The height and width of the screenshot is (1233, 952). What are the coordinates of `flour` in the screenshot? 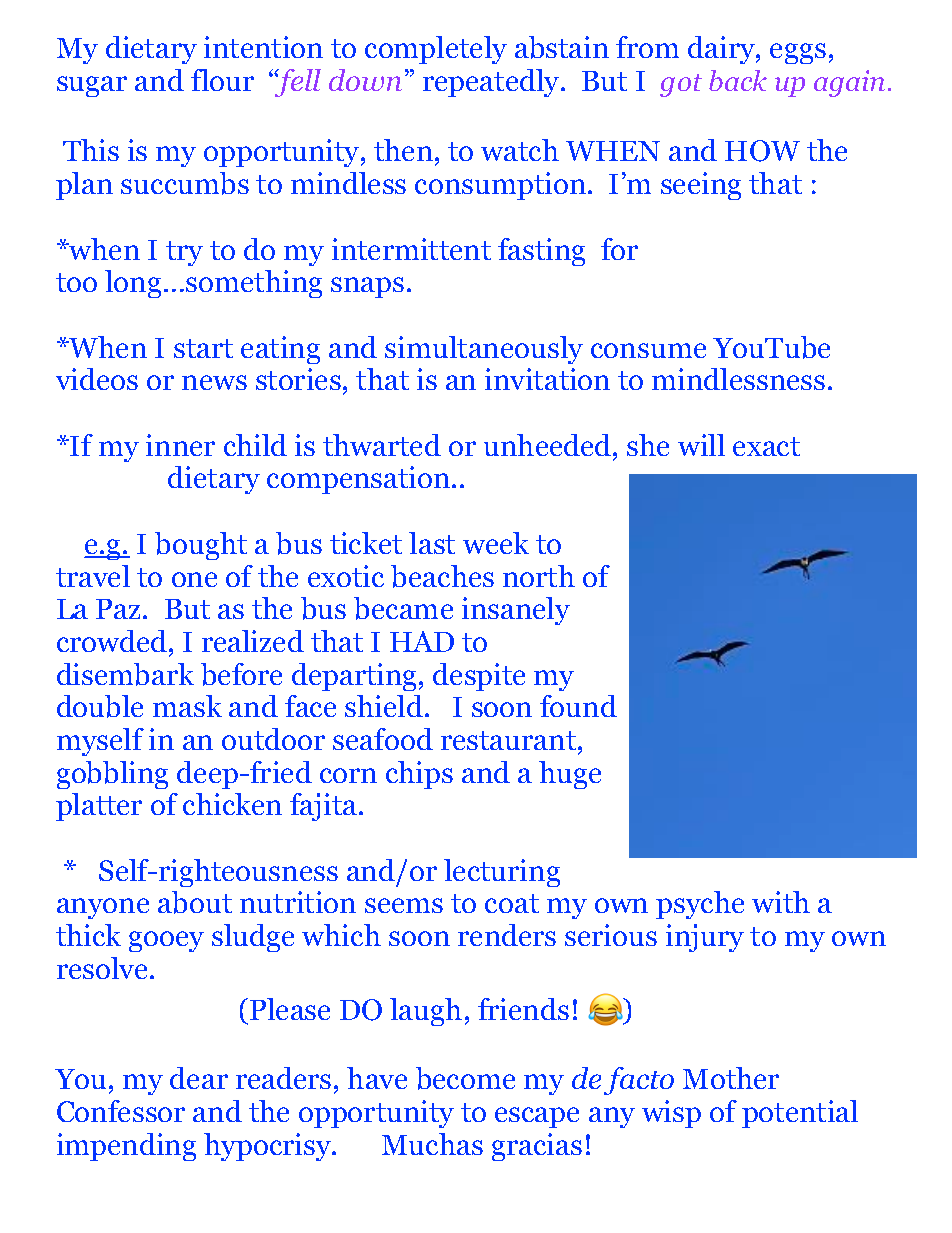 It's located at (222, 80).
